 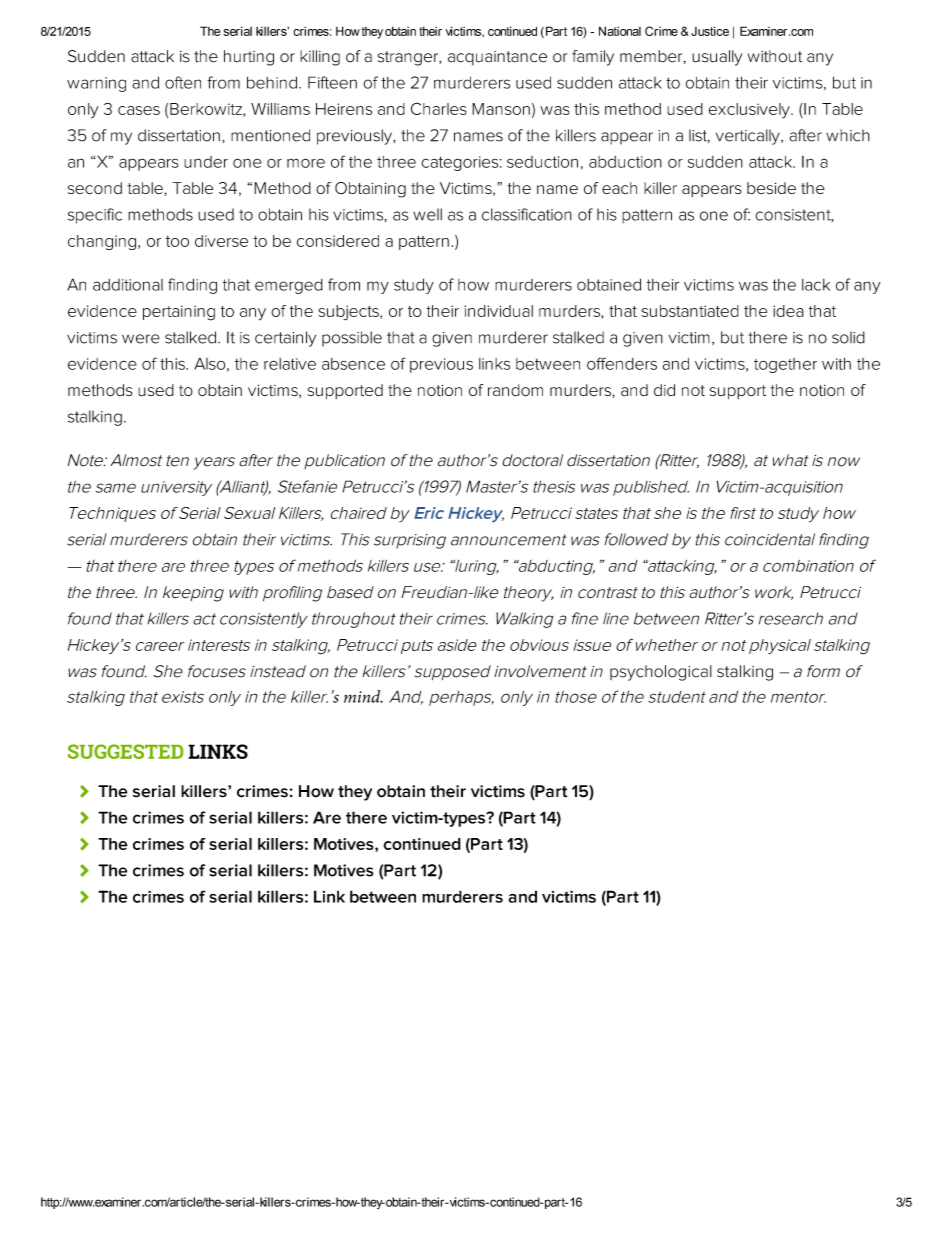 I want to click on were, so click(x=141, y=339).
